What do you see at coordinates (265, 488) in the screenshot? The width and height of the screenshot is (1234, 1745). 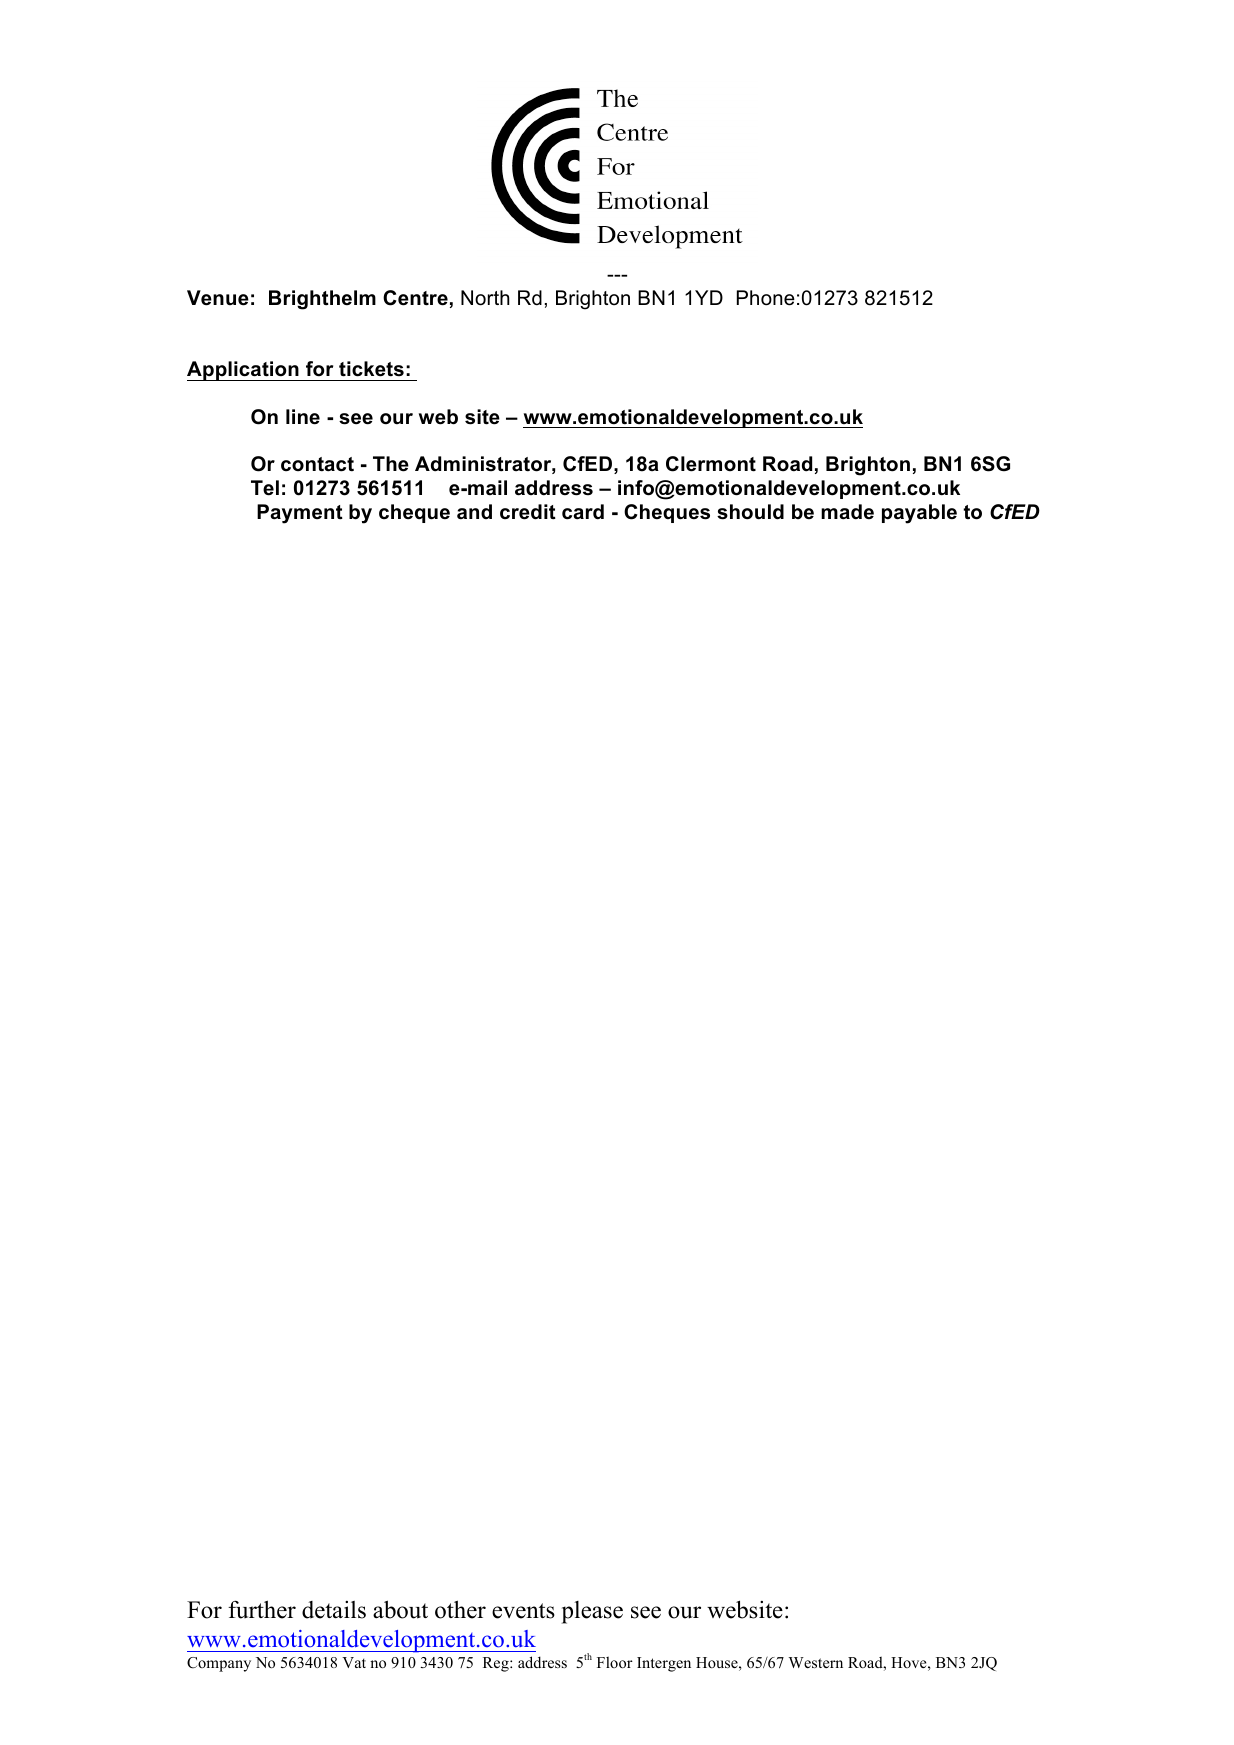 I see `Tel` at bounding box center [265, 488].
